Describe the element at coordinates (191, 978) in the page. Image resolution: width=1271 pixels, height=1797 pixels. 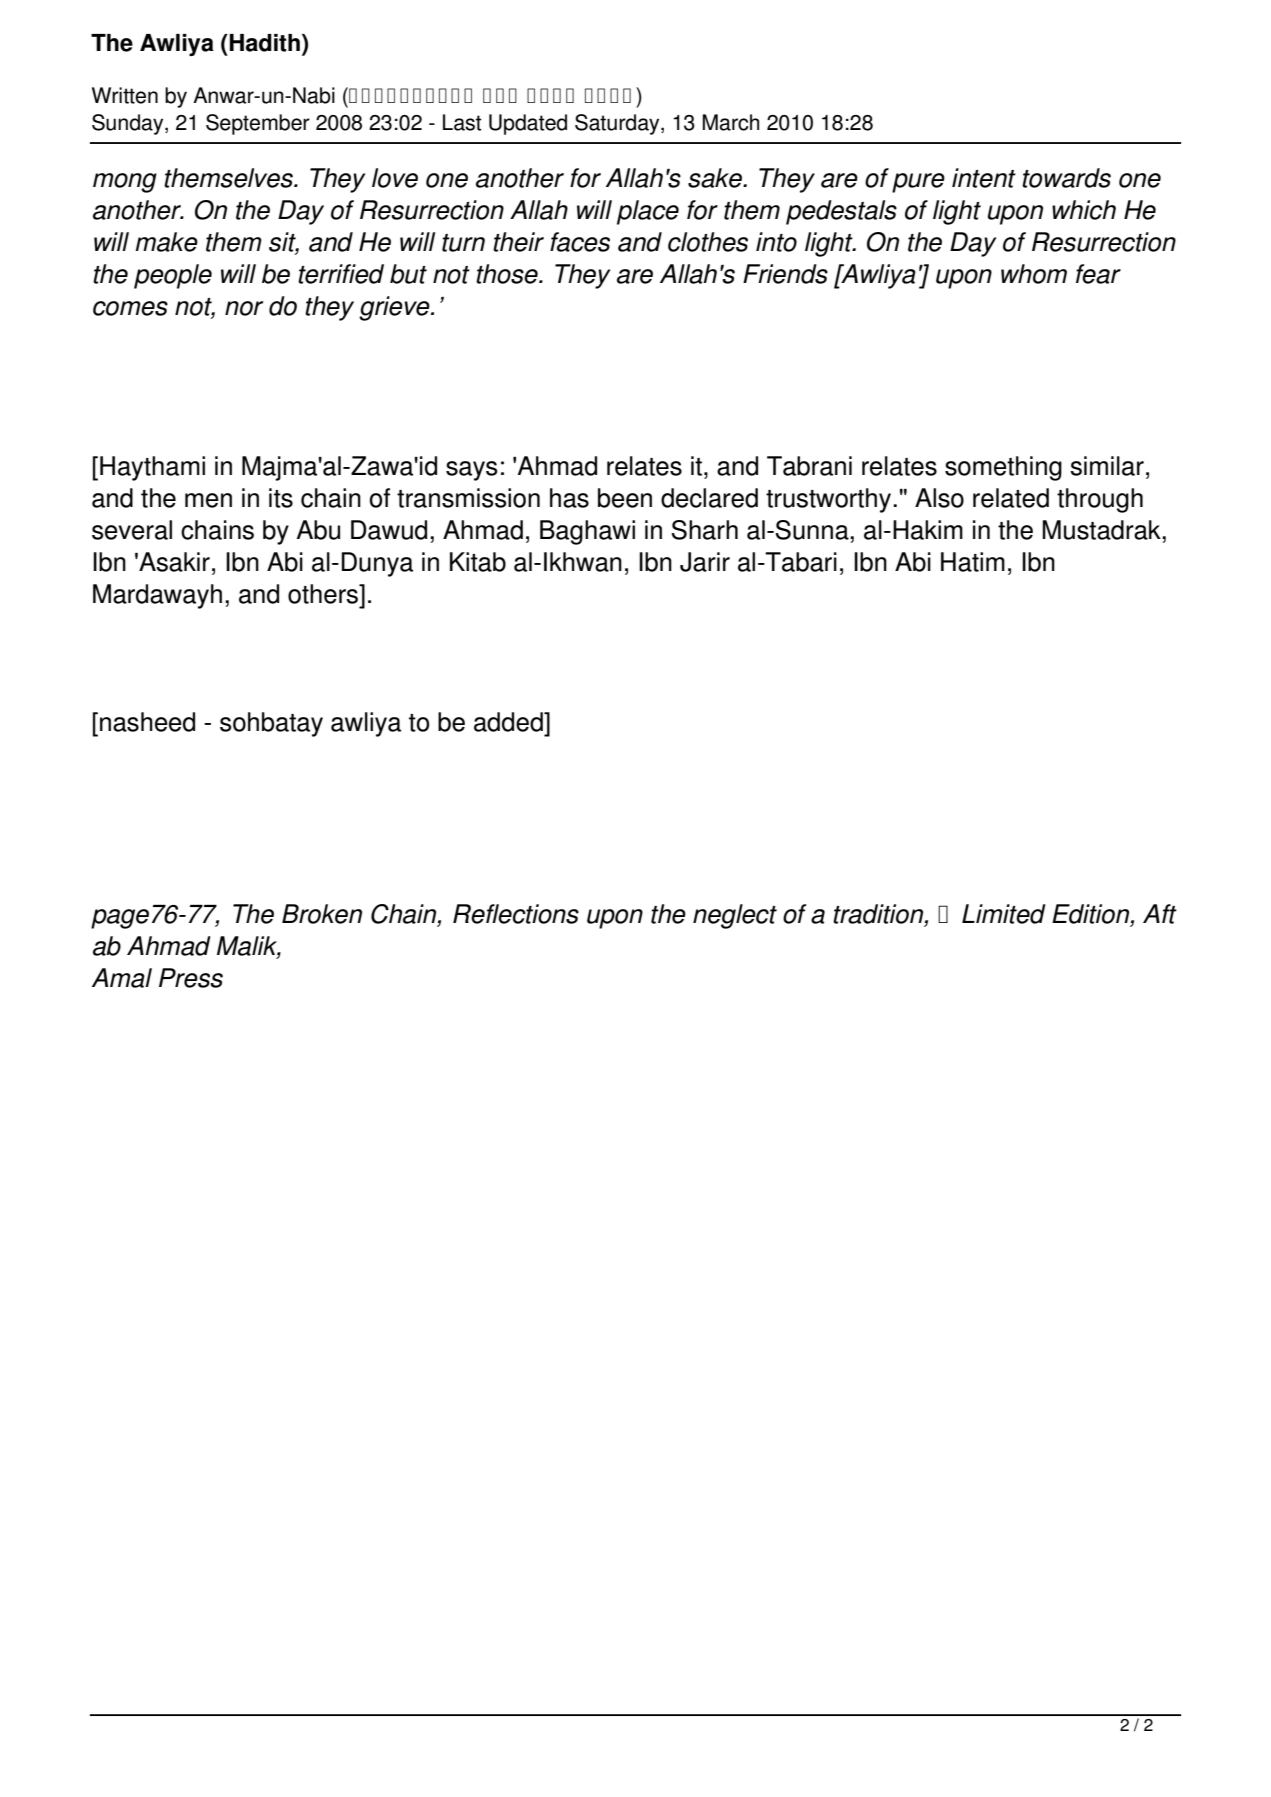
I see `Press` at that location.
